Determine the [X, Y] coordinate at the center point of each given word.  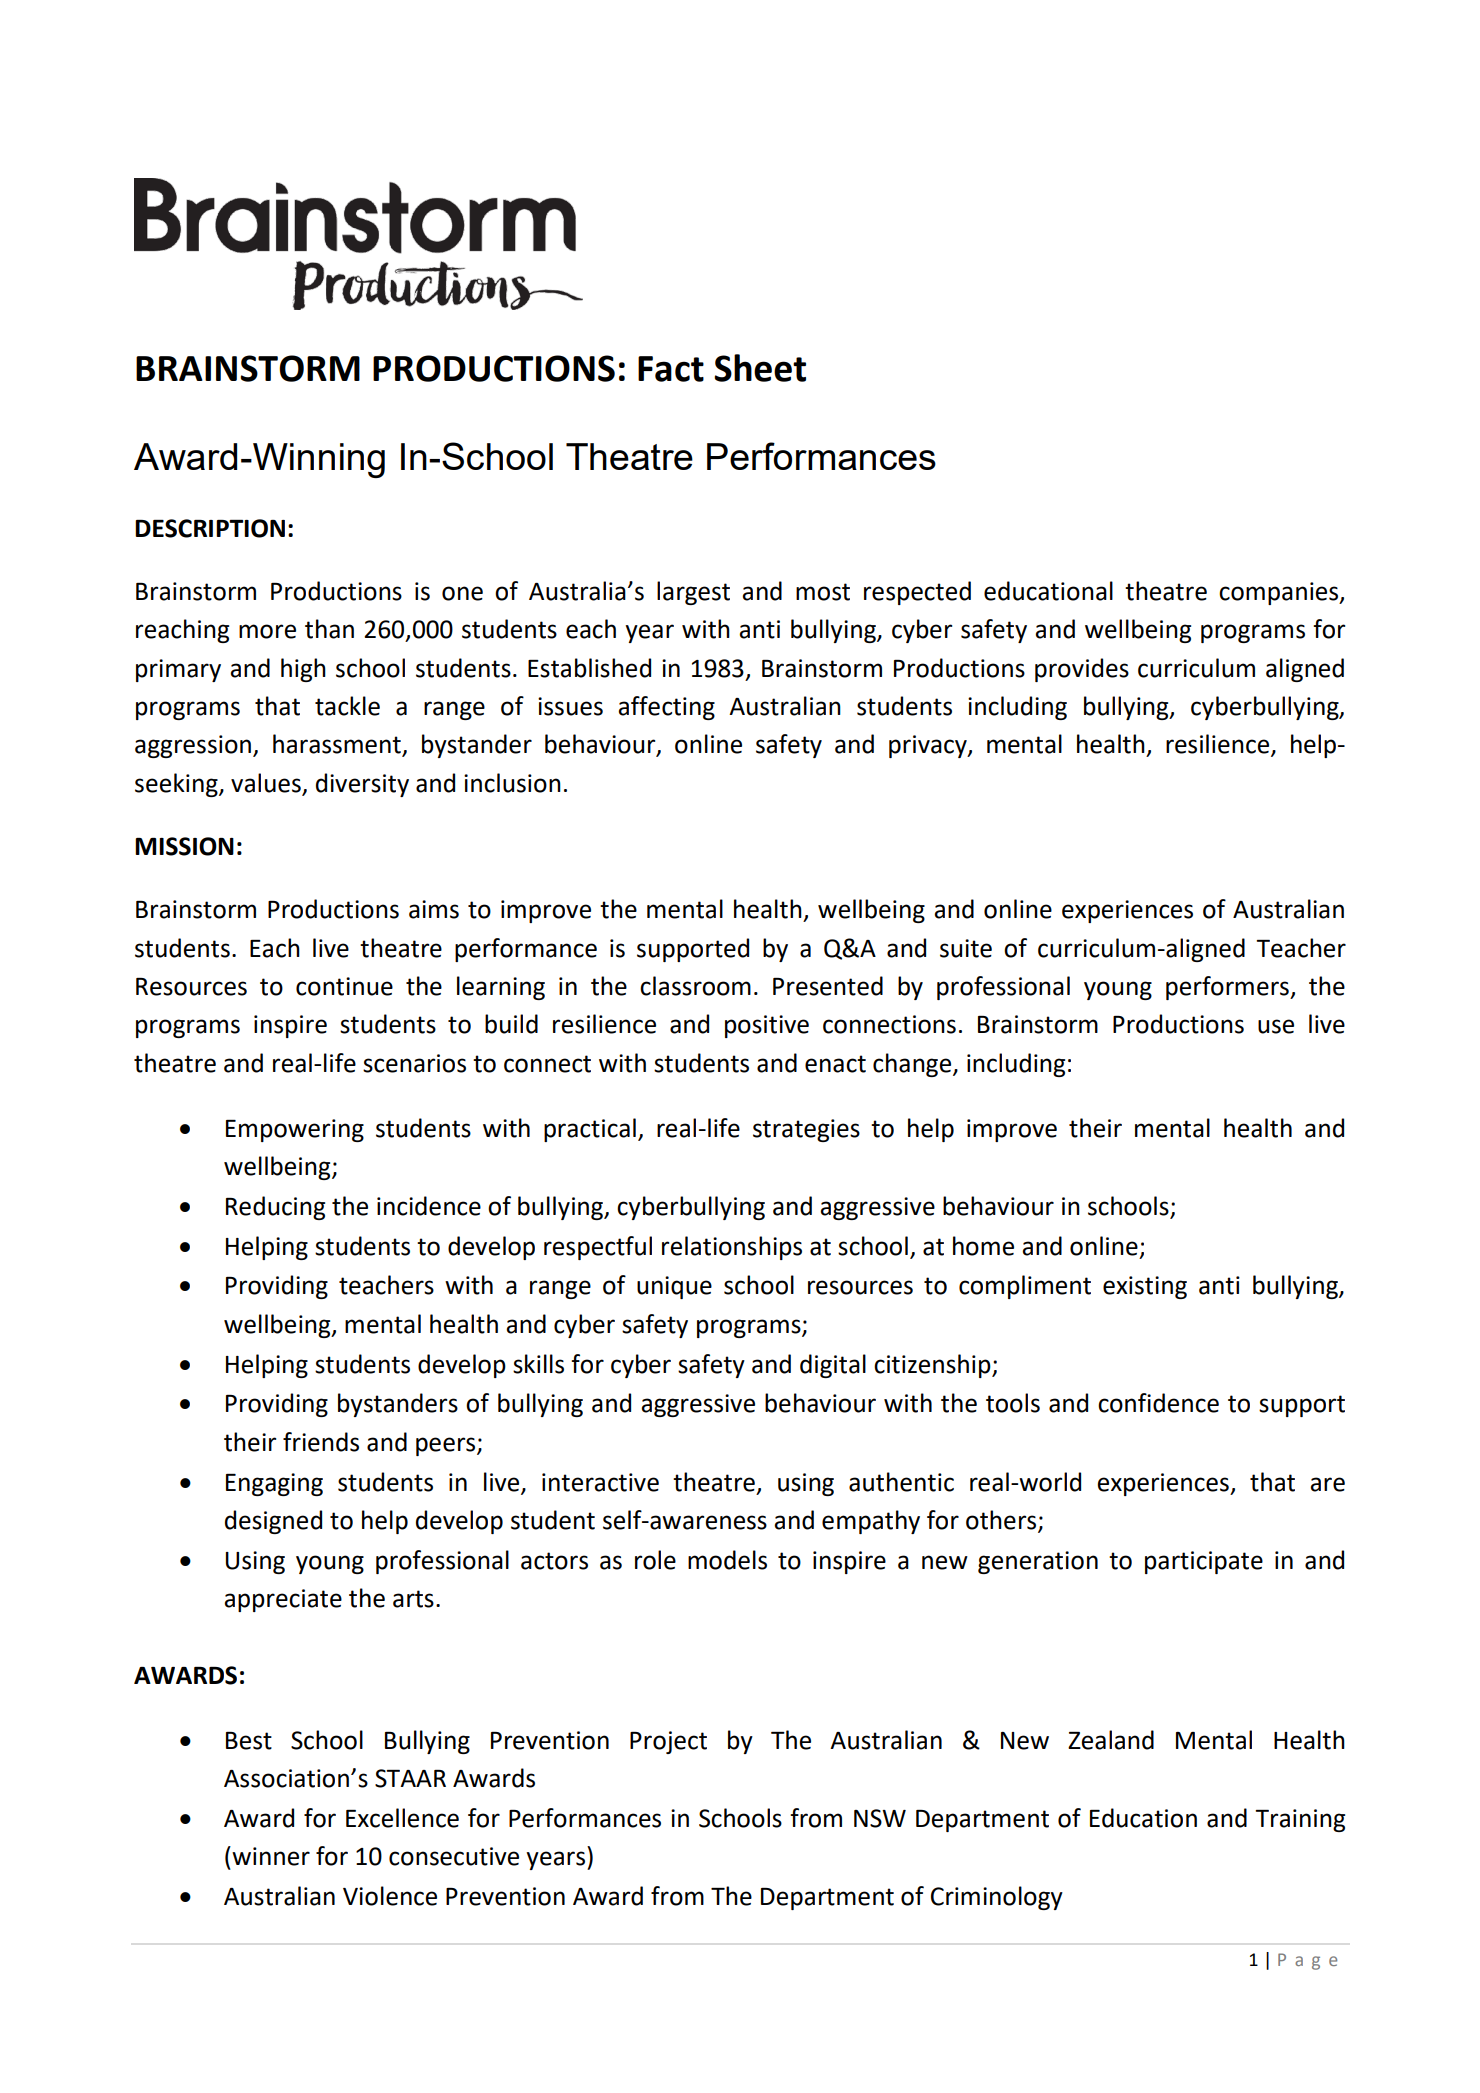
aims [434, 909]
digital [833, 1366]
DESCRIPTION [210, 528]
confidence [1158, 1403]
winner [270, 1856]
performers [1228, 988]
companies [1279, 593]
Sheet [760, 368]
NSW [880, 1818]
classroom [695, 986]
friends [321, 1442]
